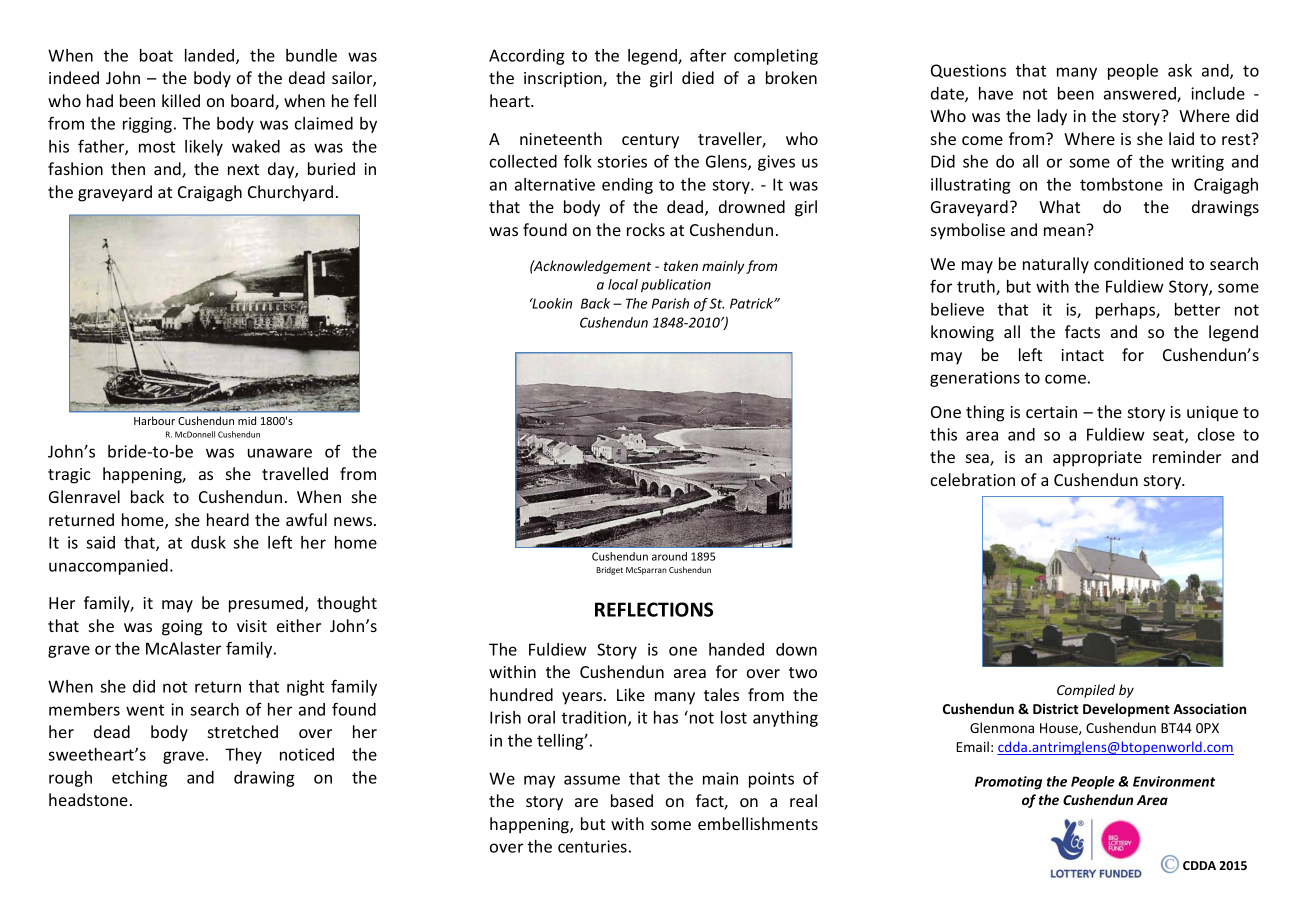 This image has width=1308, height=924. Describe the element at coordinates (632, 800) in the image. I see `based` at that location.
